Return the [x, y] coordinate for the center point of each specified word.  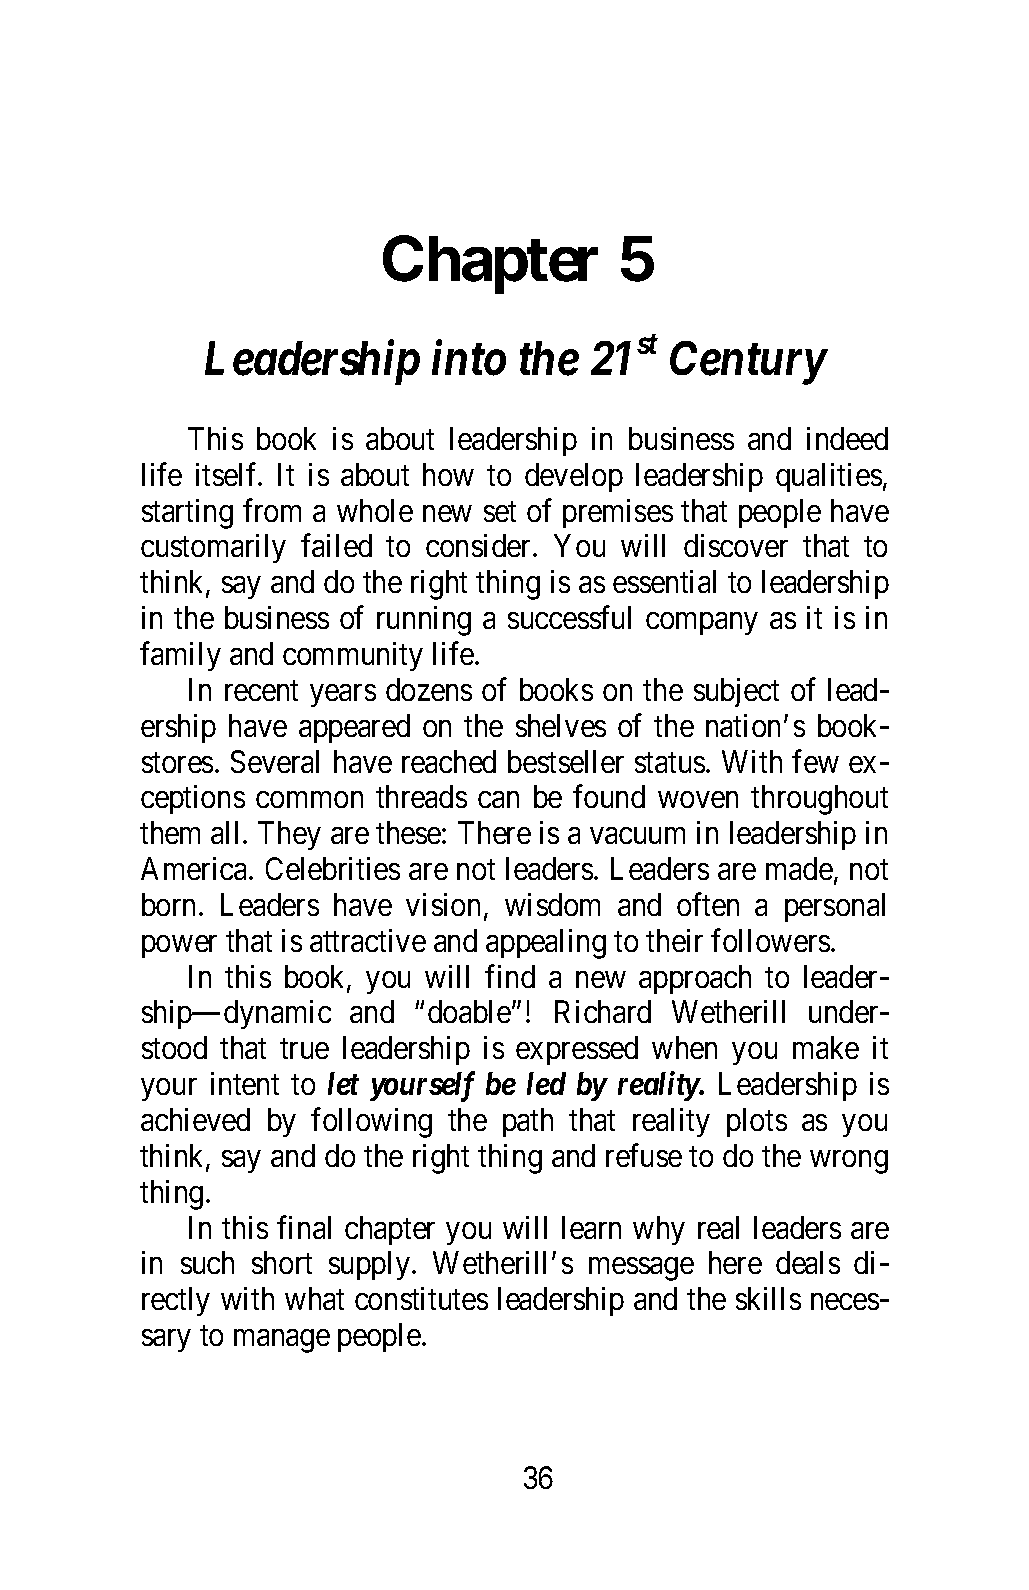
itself [228, 474]
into [469, 358]
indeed [847, 438]
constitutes [421, 1298]
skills [768, 1298]
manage [282, 1341]
